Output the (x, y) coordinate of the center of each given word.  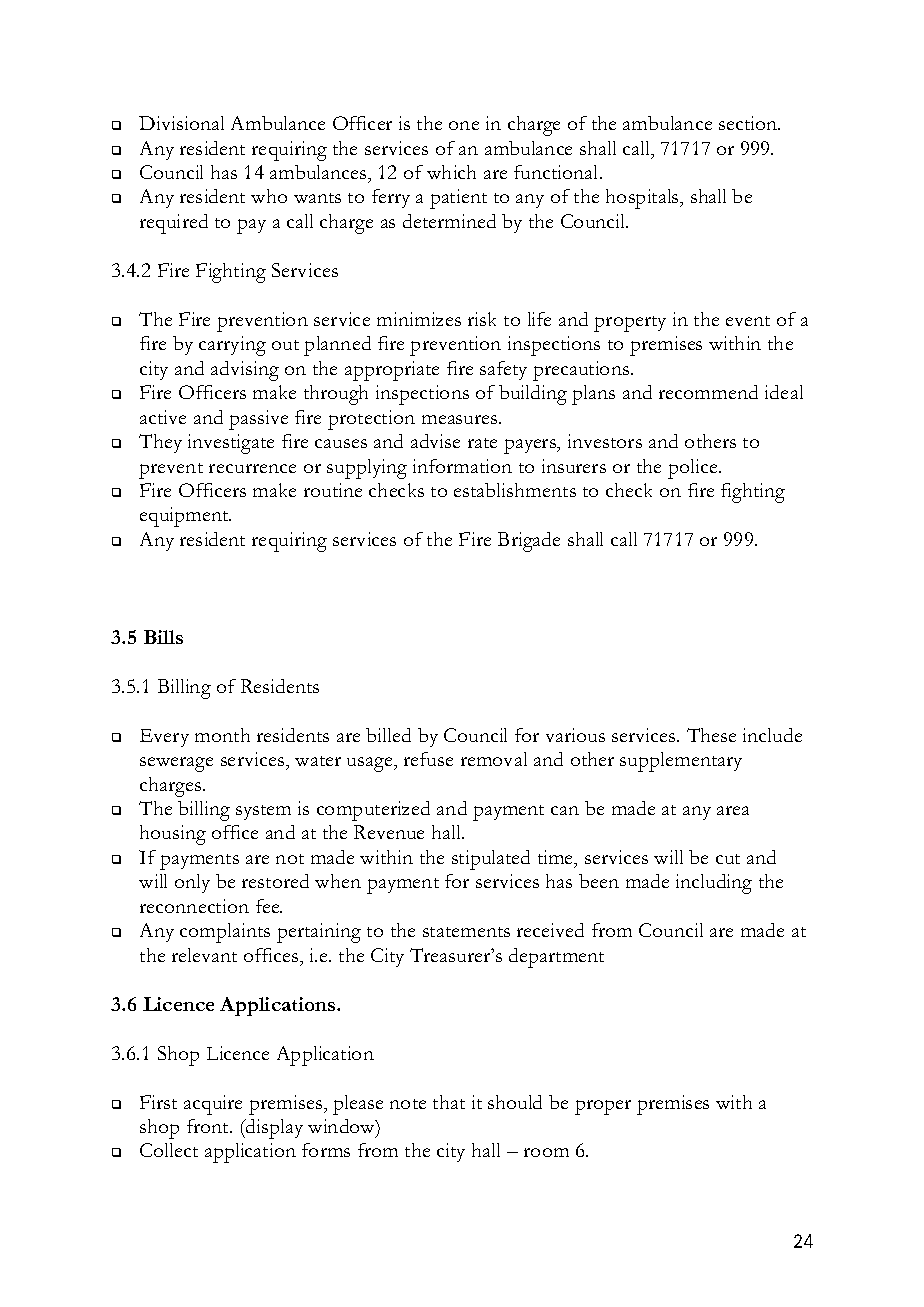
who (269, 196)
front (209, 1126)
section (749, 123)
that (449, 1102)
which (451, 172)
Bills (163, 637)
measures (461, 419)
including (714, 884)
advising (245, 371)
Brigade (529, 542)
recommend (708, 392)
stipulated (491, 860)
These (711, 735)
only (192, 883)
